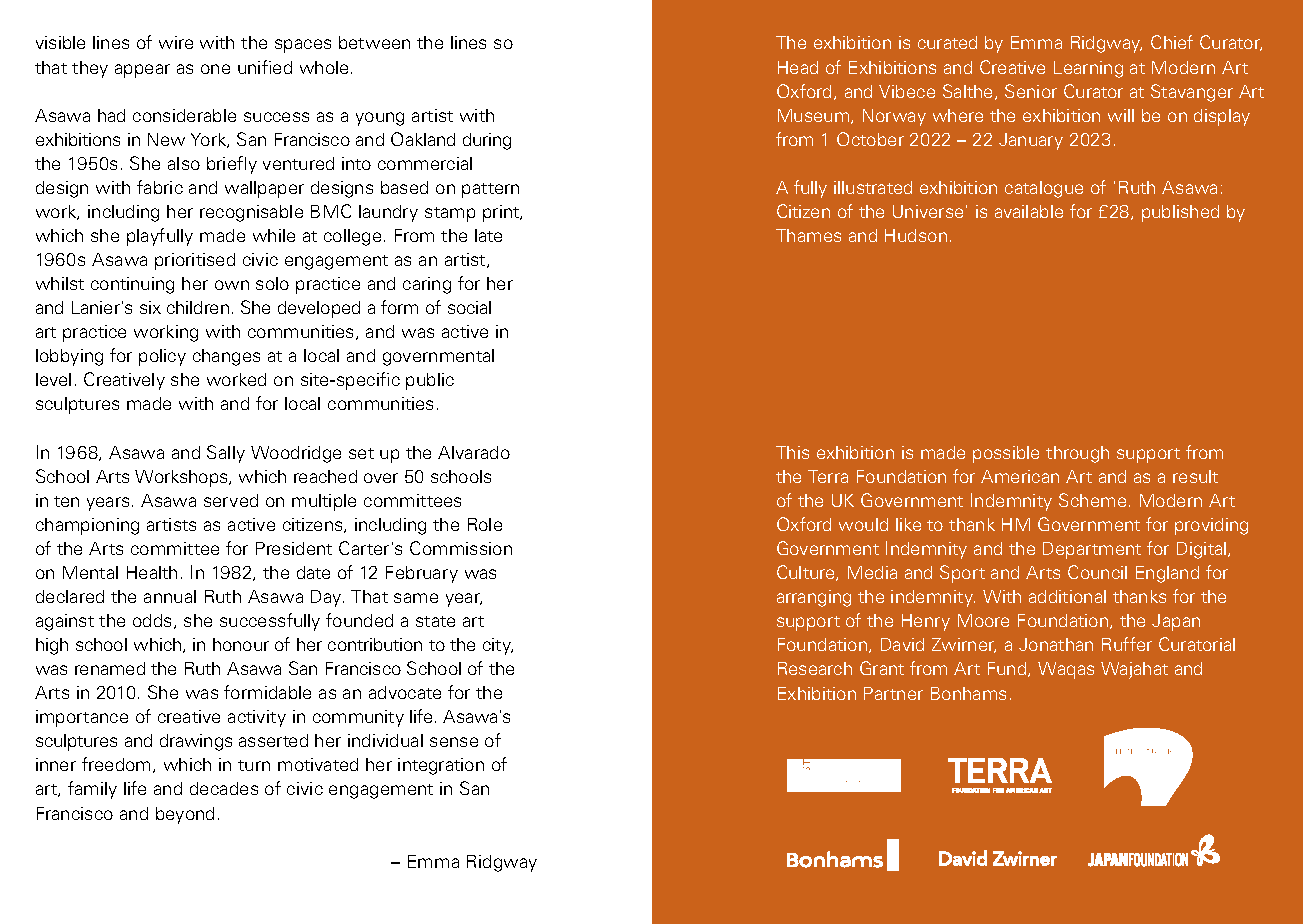  What do you see at coordinates (1088, 69) in the page?
I see `Learning` at bounding box center [1088, 69].
